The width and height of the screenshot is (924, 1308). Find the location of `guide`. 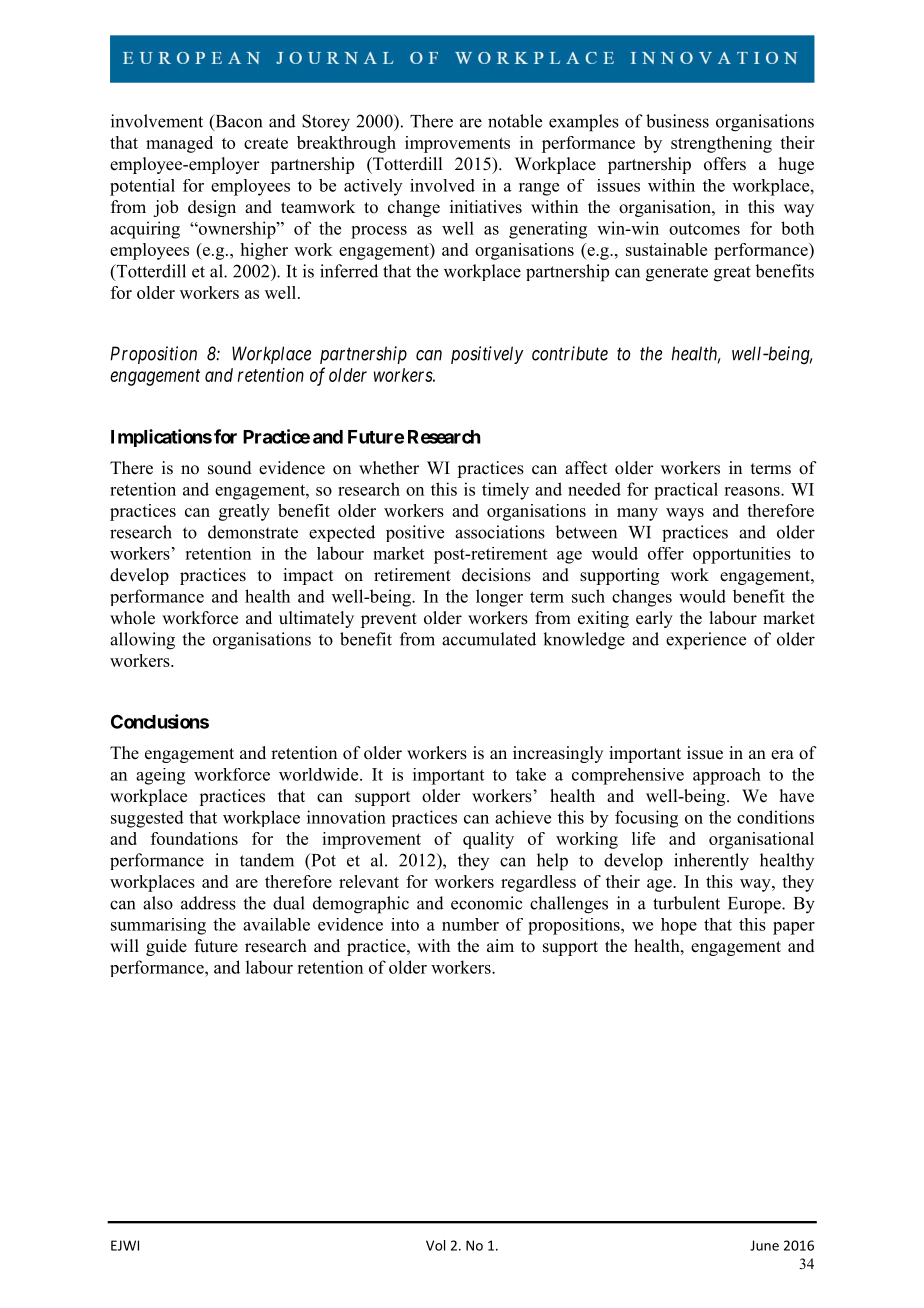

guide is located at coordinates (166, 947).
